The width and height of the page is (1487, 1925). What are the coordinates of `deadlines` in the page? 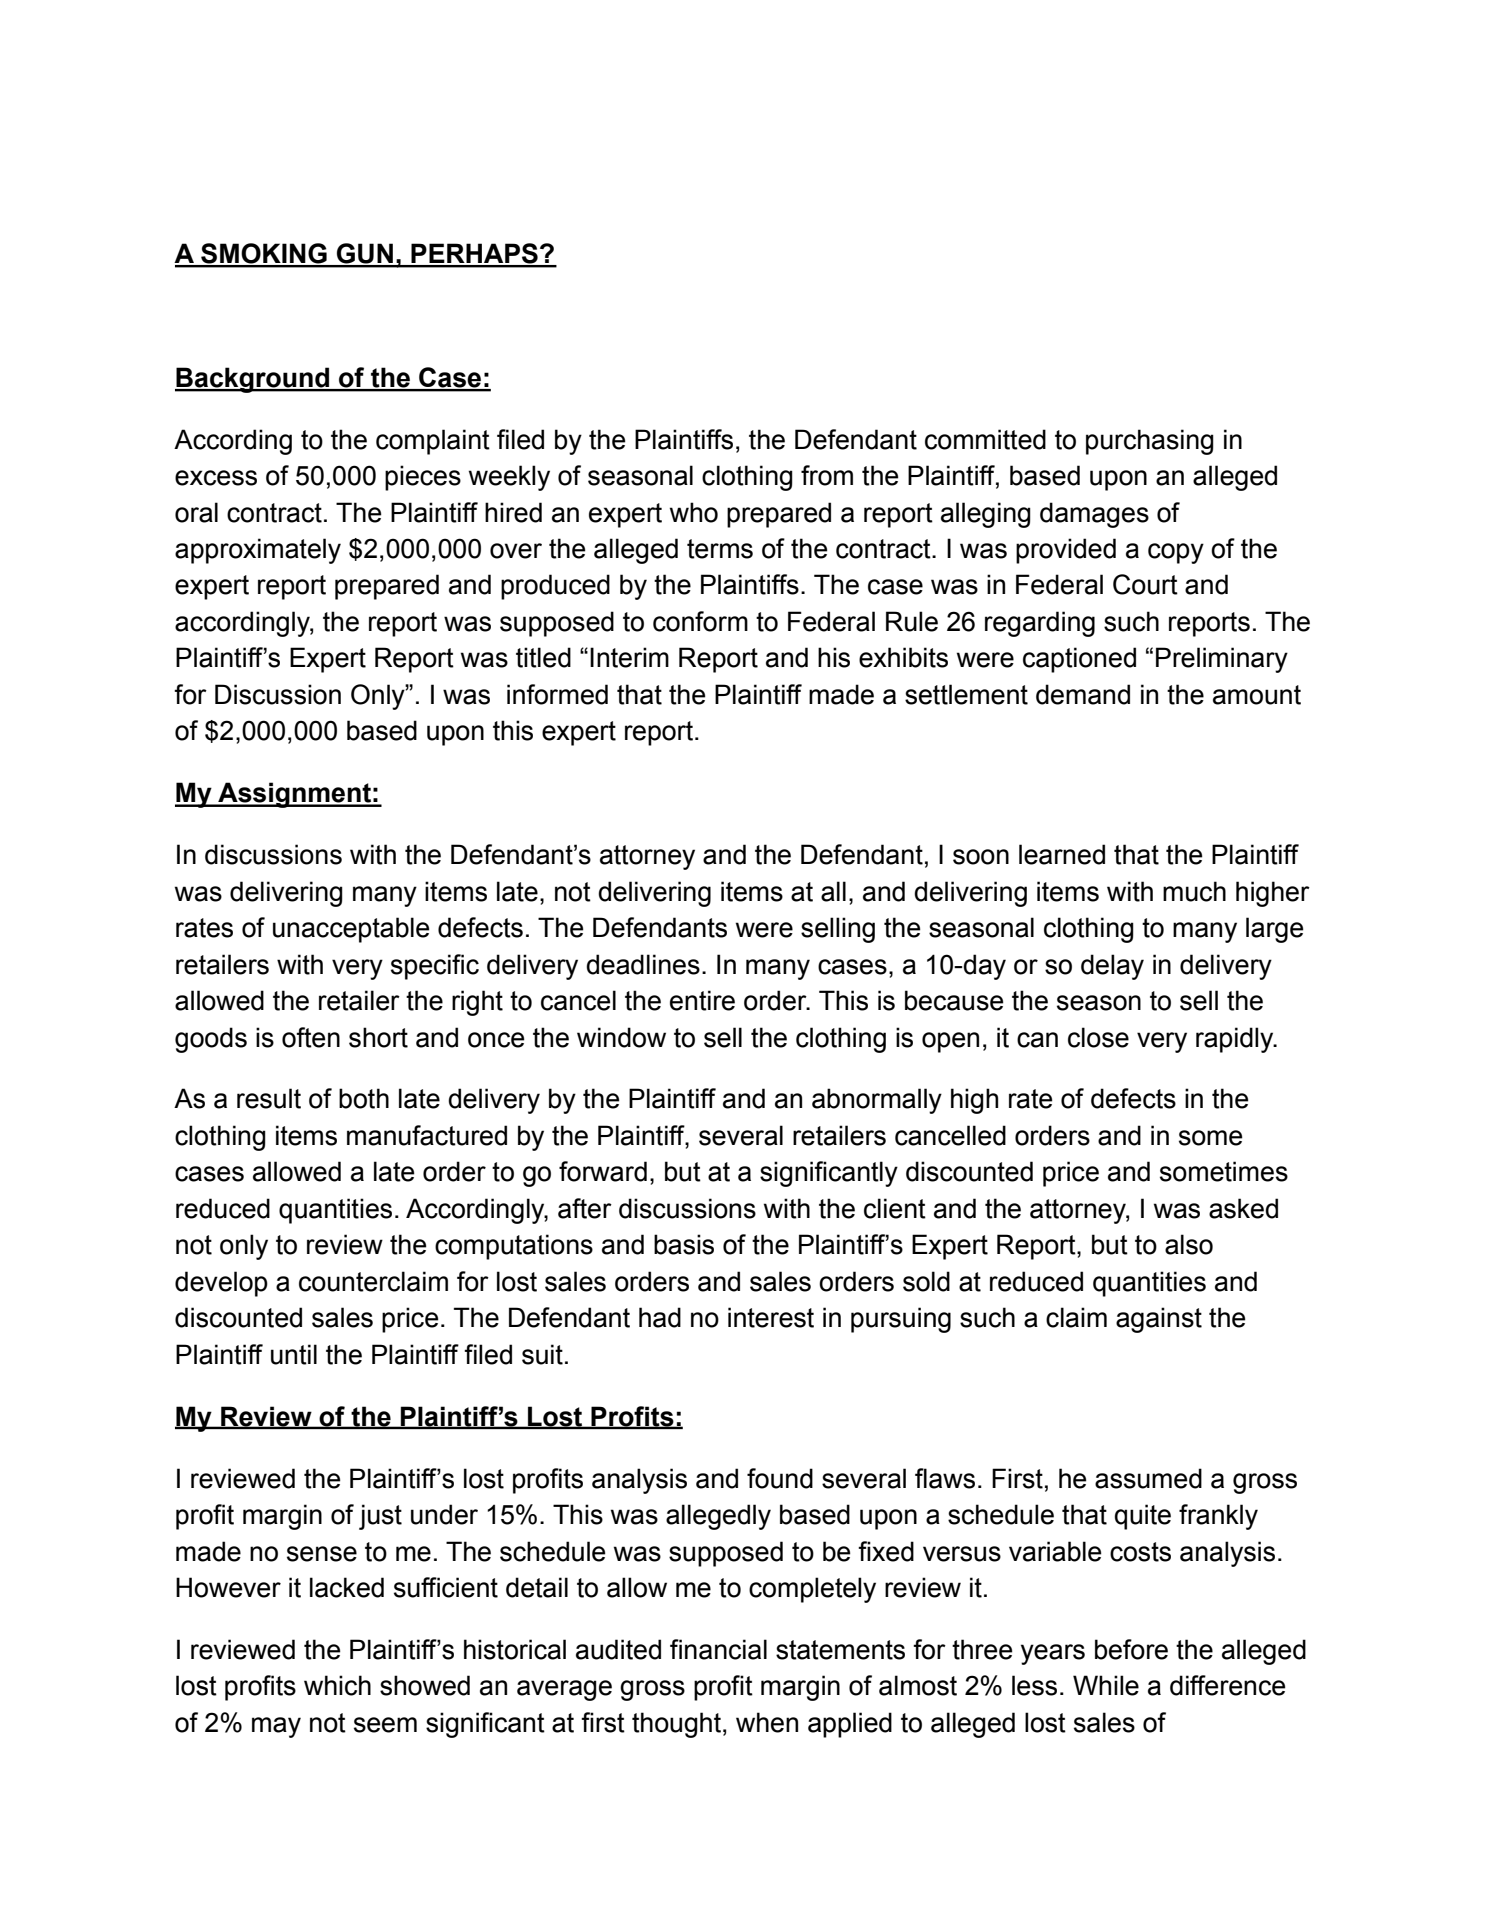 It's located at (643, 964).
